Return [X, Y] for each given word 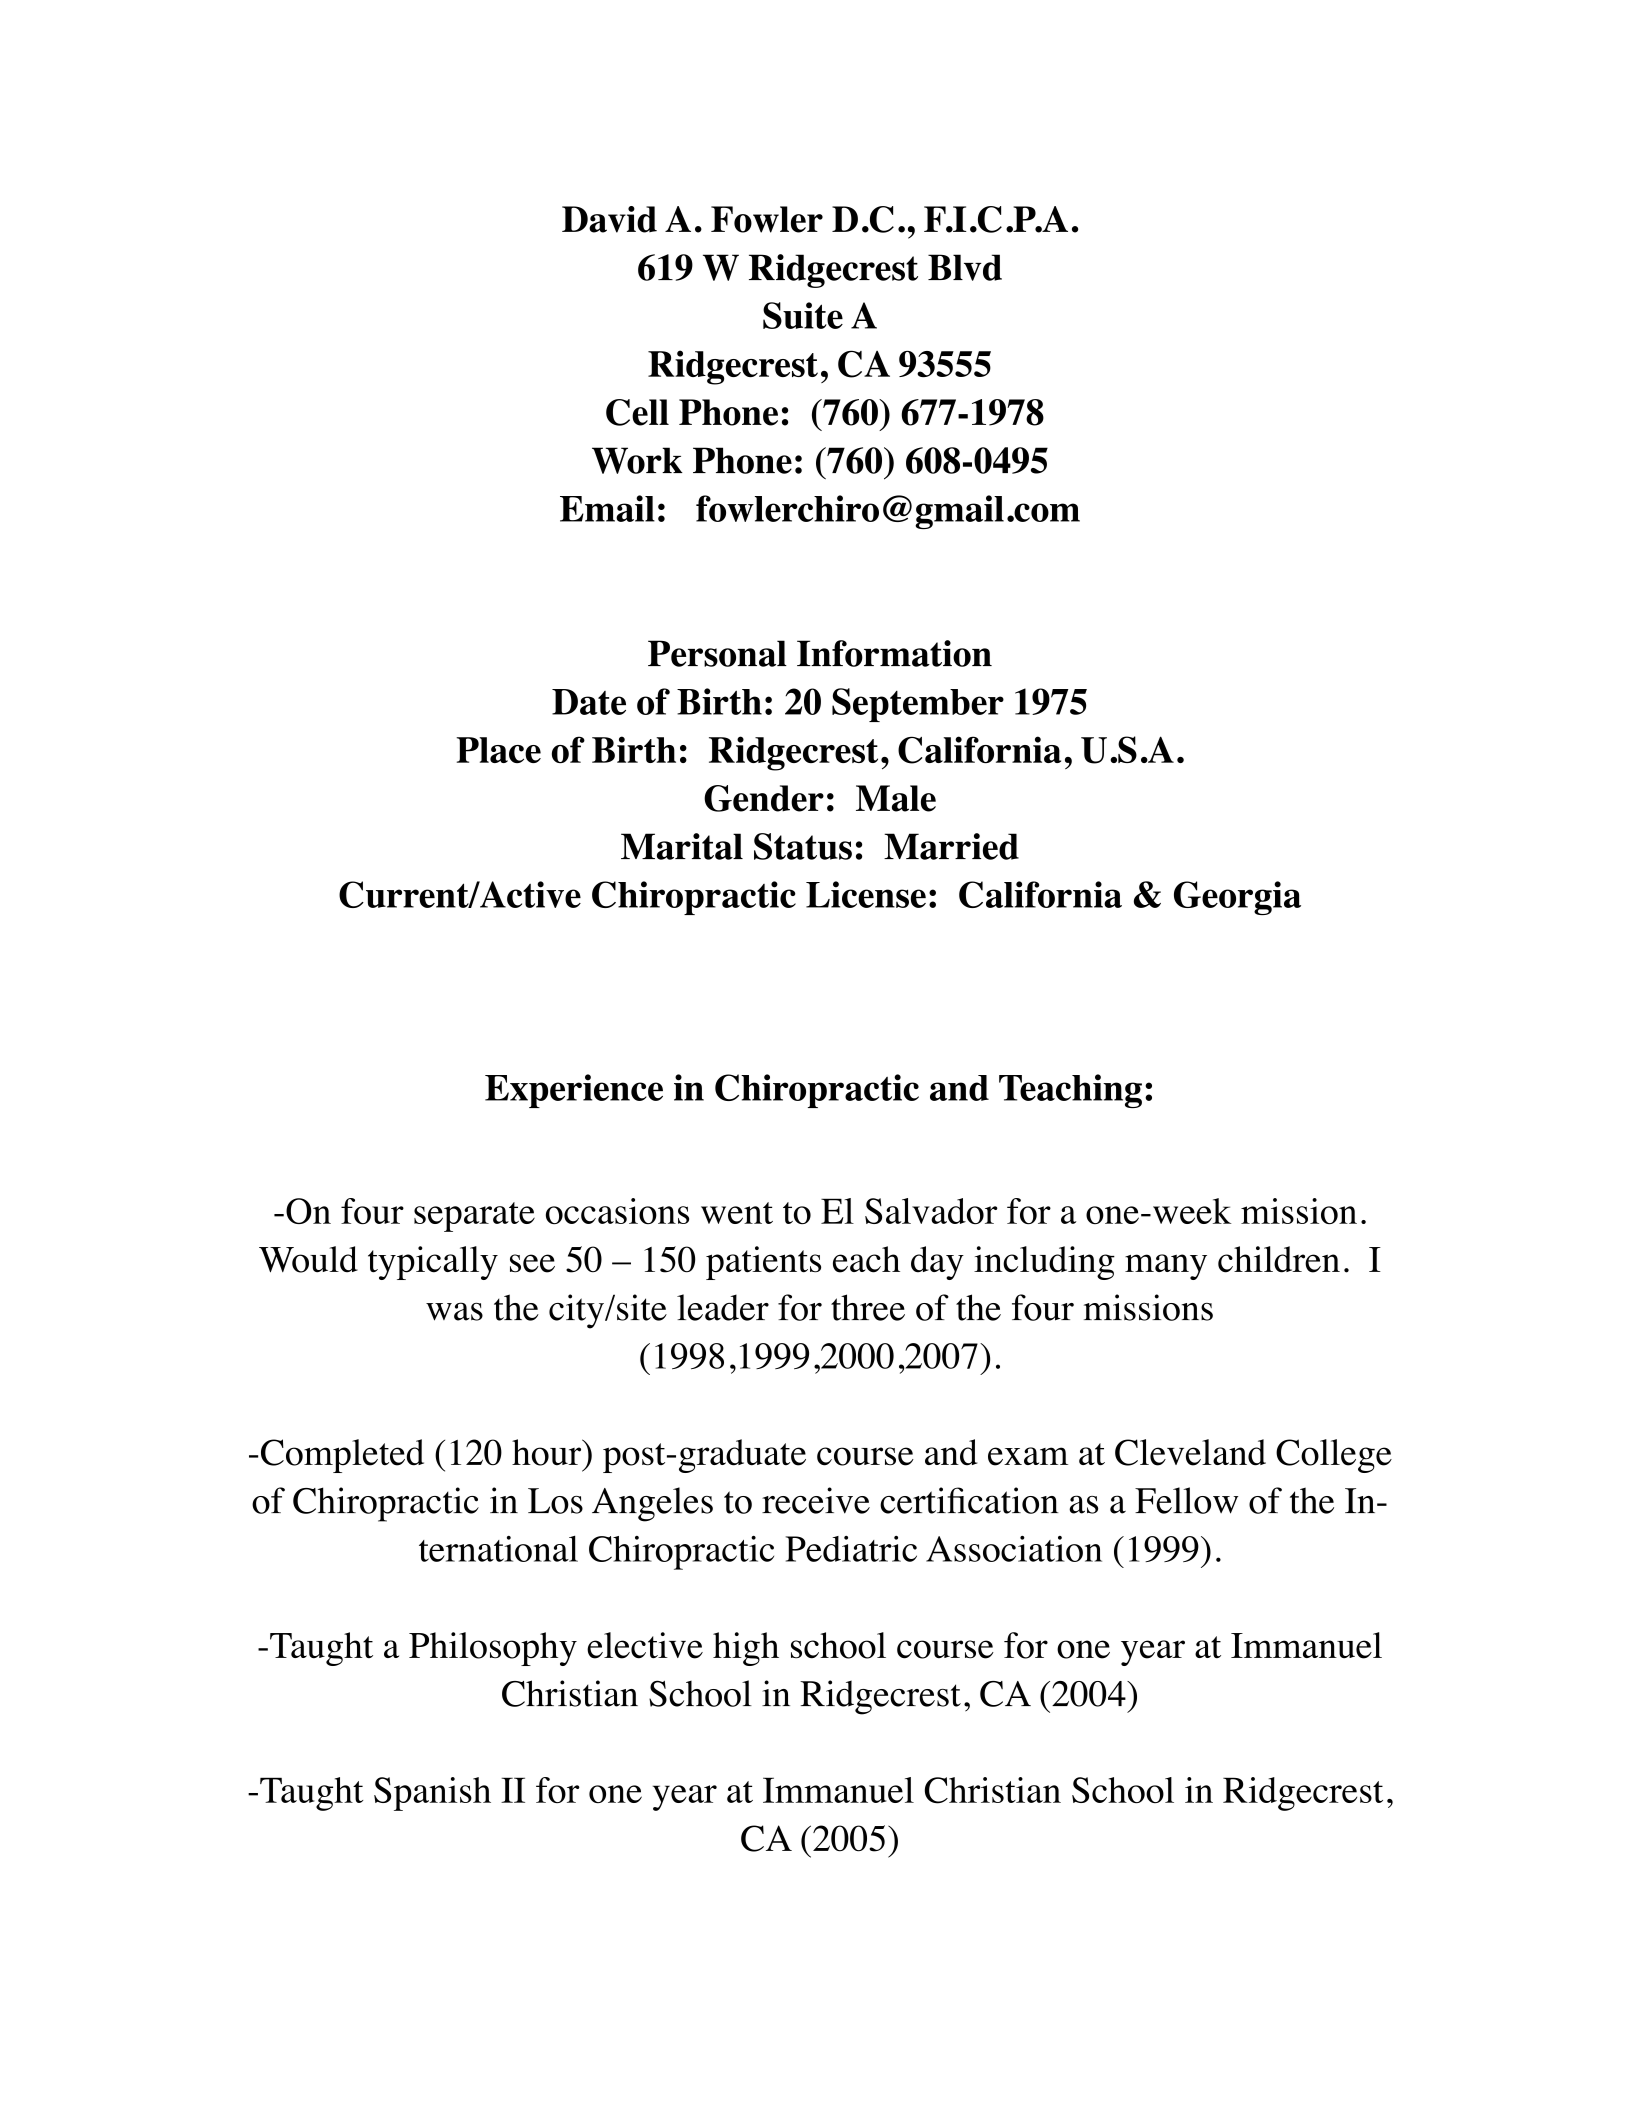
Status [803, 846]
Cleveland [1190, 1452]
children [1279, 1259]
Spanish [432, 1794]
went [737, 1213]
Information [894, 653]
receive [816, 1500]
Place [498, 750]
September [918, 705]
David [609, 219]
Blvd [965, 267]
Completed [342, 1456]
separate [474, 1217]
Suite [803, 315]
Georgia [1237, 898]
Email [607, 508]
